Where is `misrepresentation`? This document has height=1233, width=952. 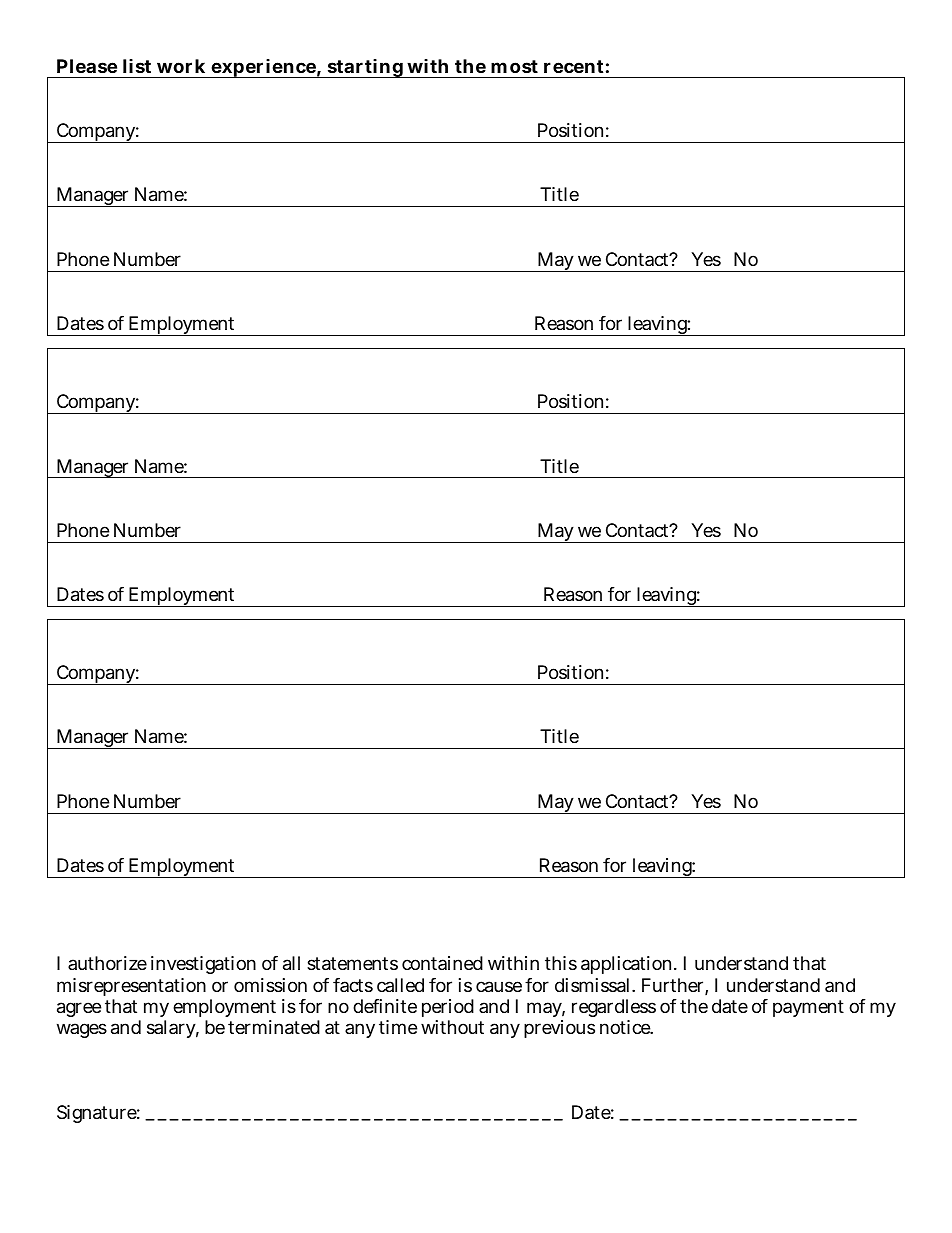
misrepresentation is located at coordinates (131, 987).
